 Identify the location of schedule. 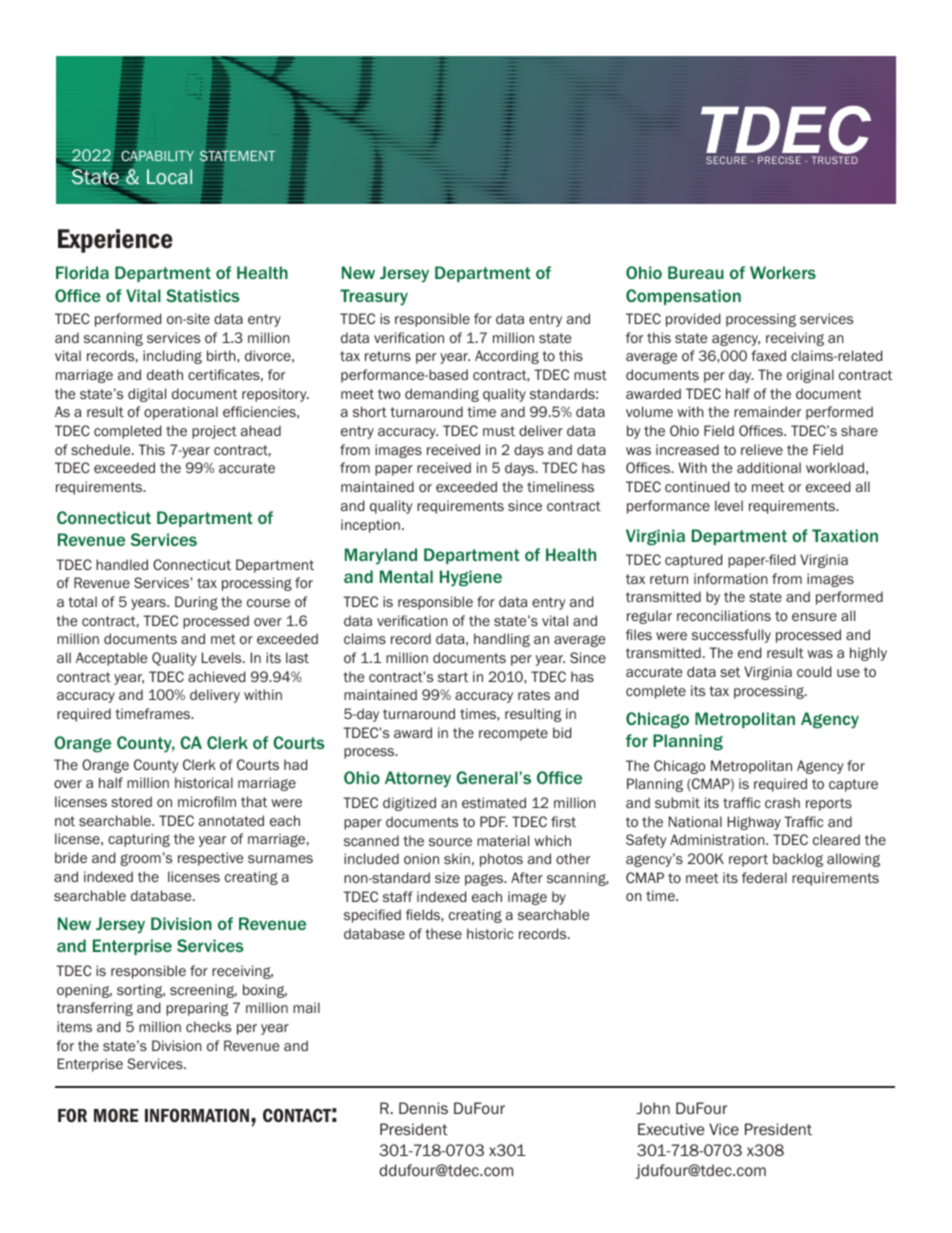
(102, 449).
